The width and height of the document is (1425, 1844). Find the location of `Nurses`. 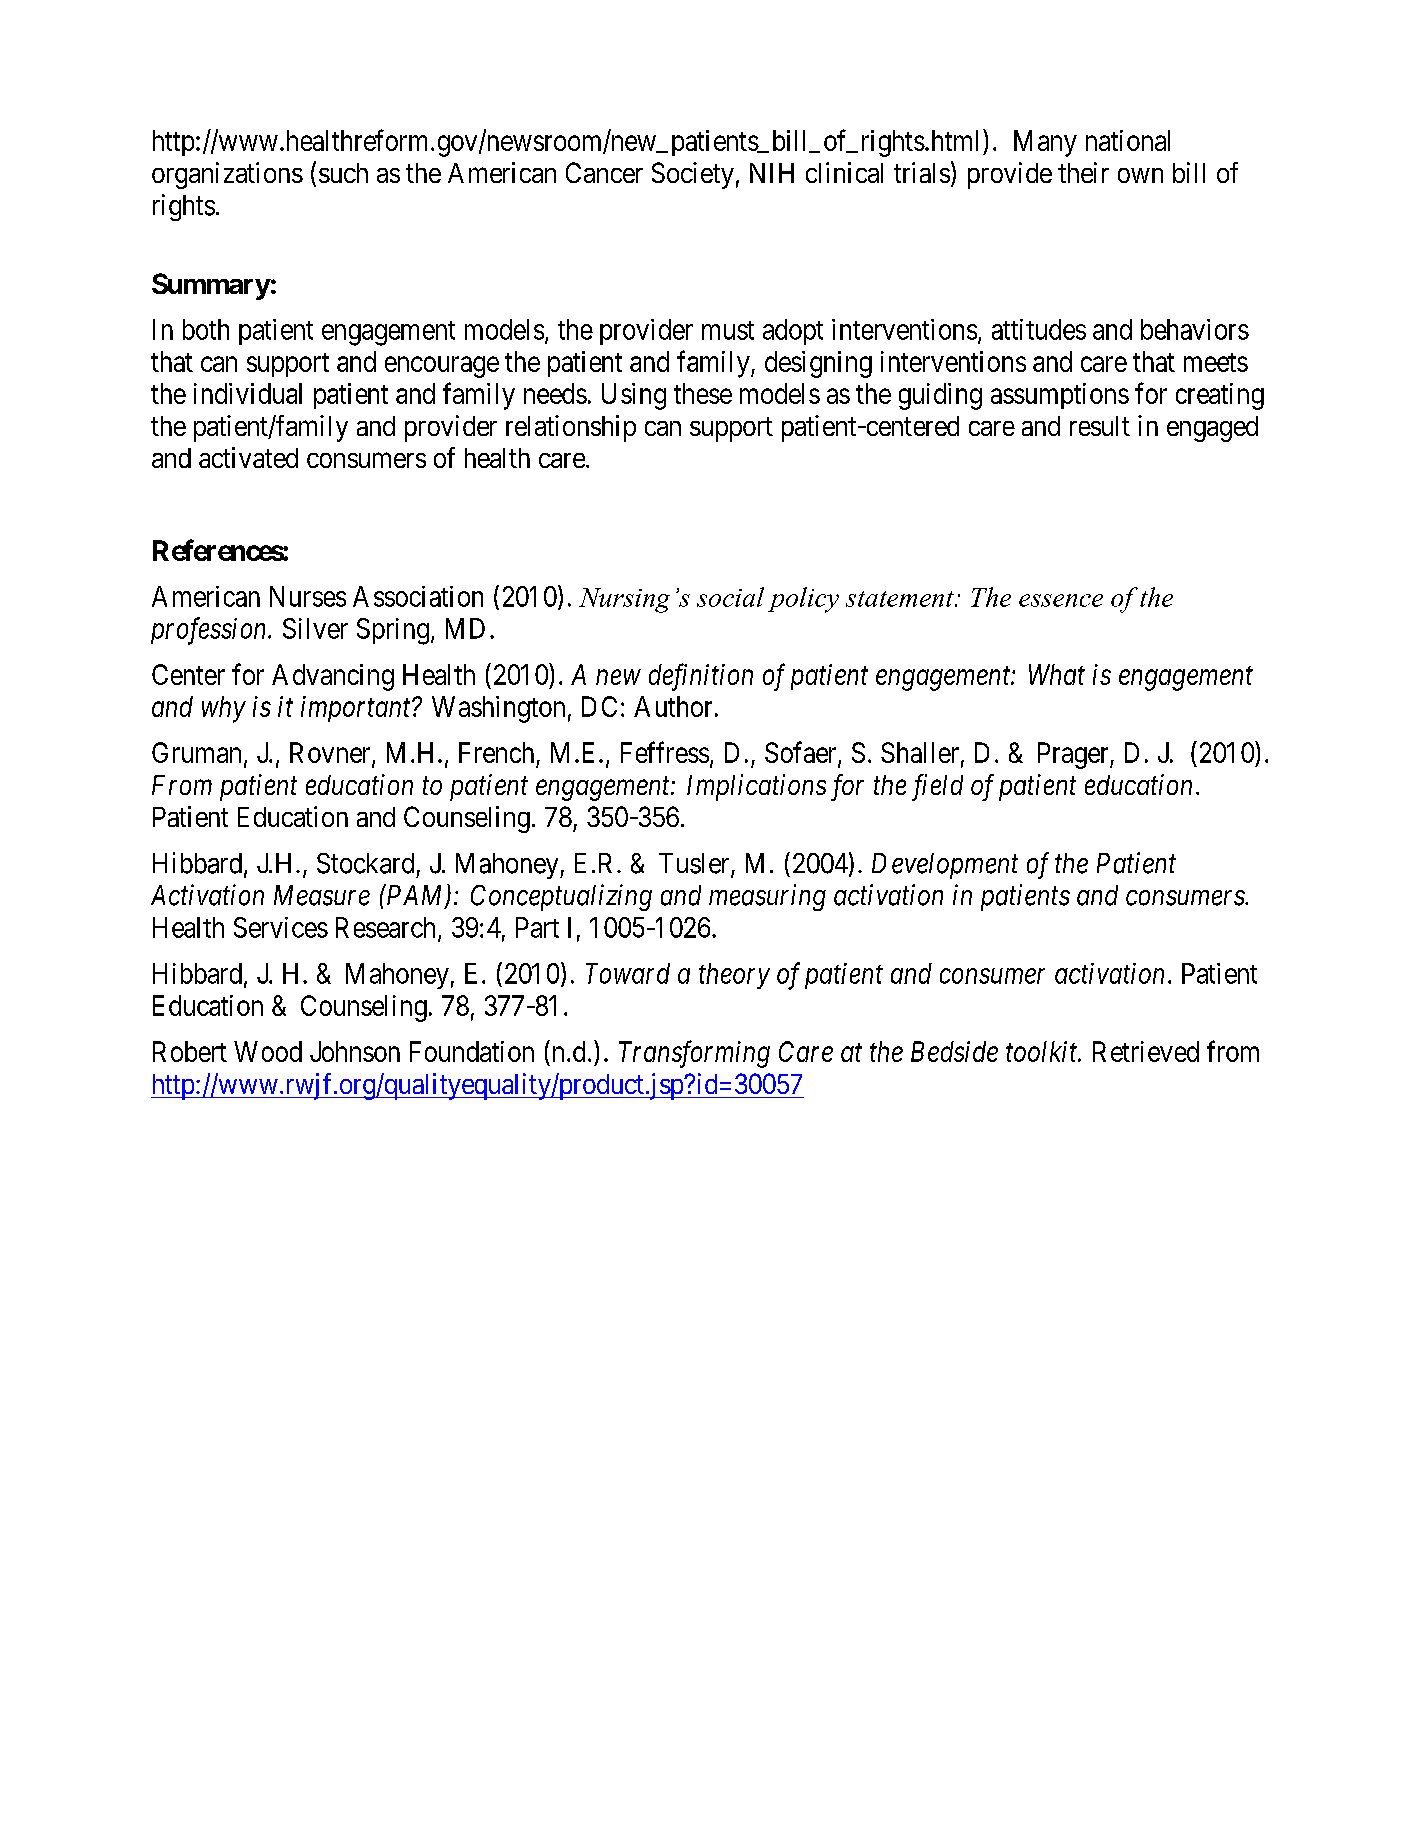

Nurses is located at coordinates (308, 596).
